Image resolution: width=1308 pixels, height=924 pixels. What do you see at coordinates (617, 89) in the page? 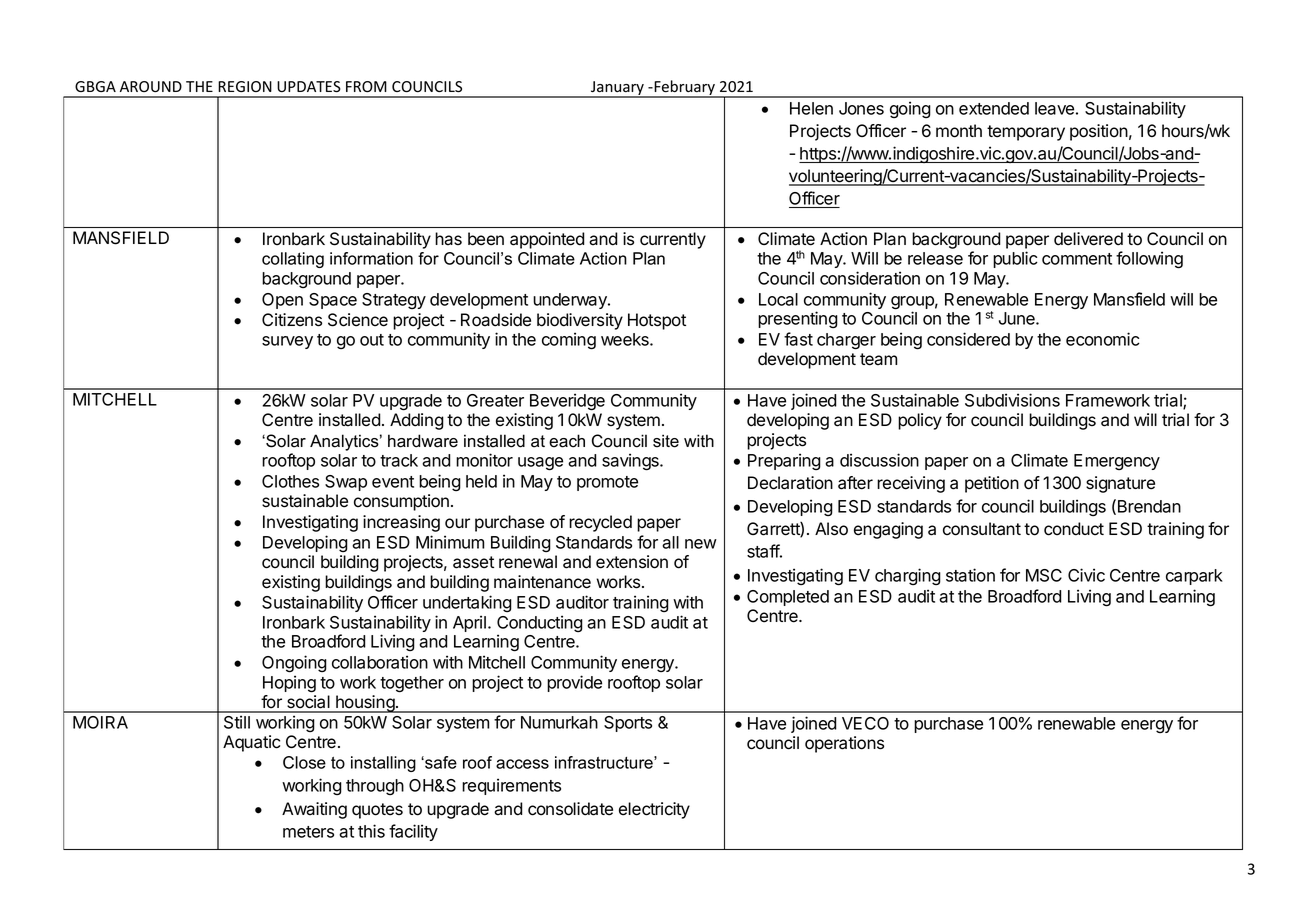
I see `January` at bounding box center [617, 89].
